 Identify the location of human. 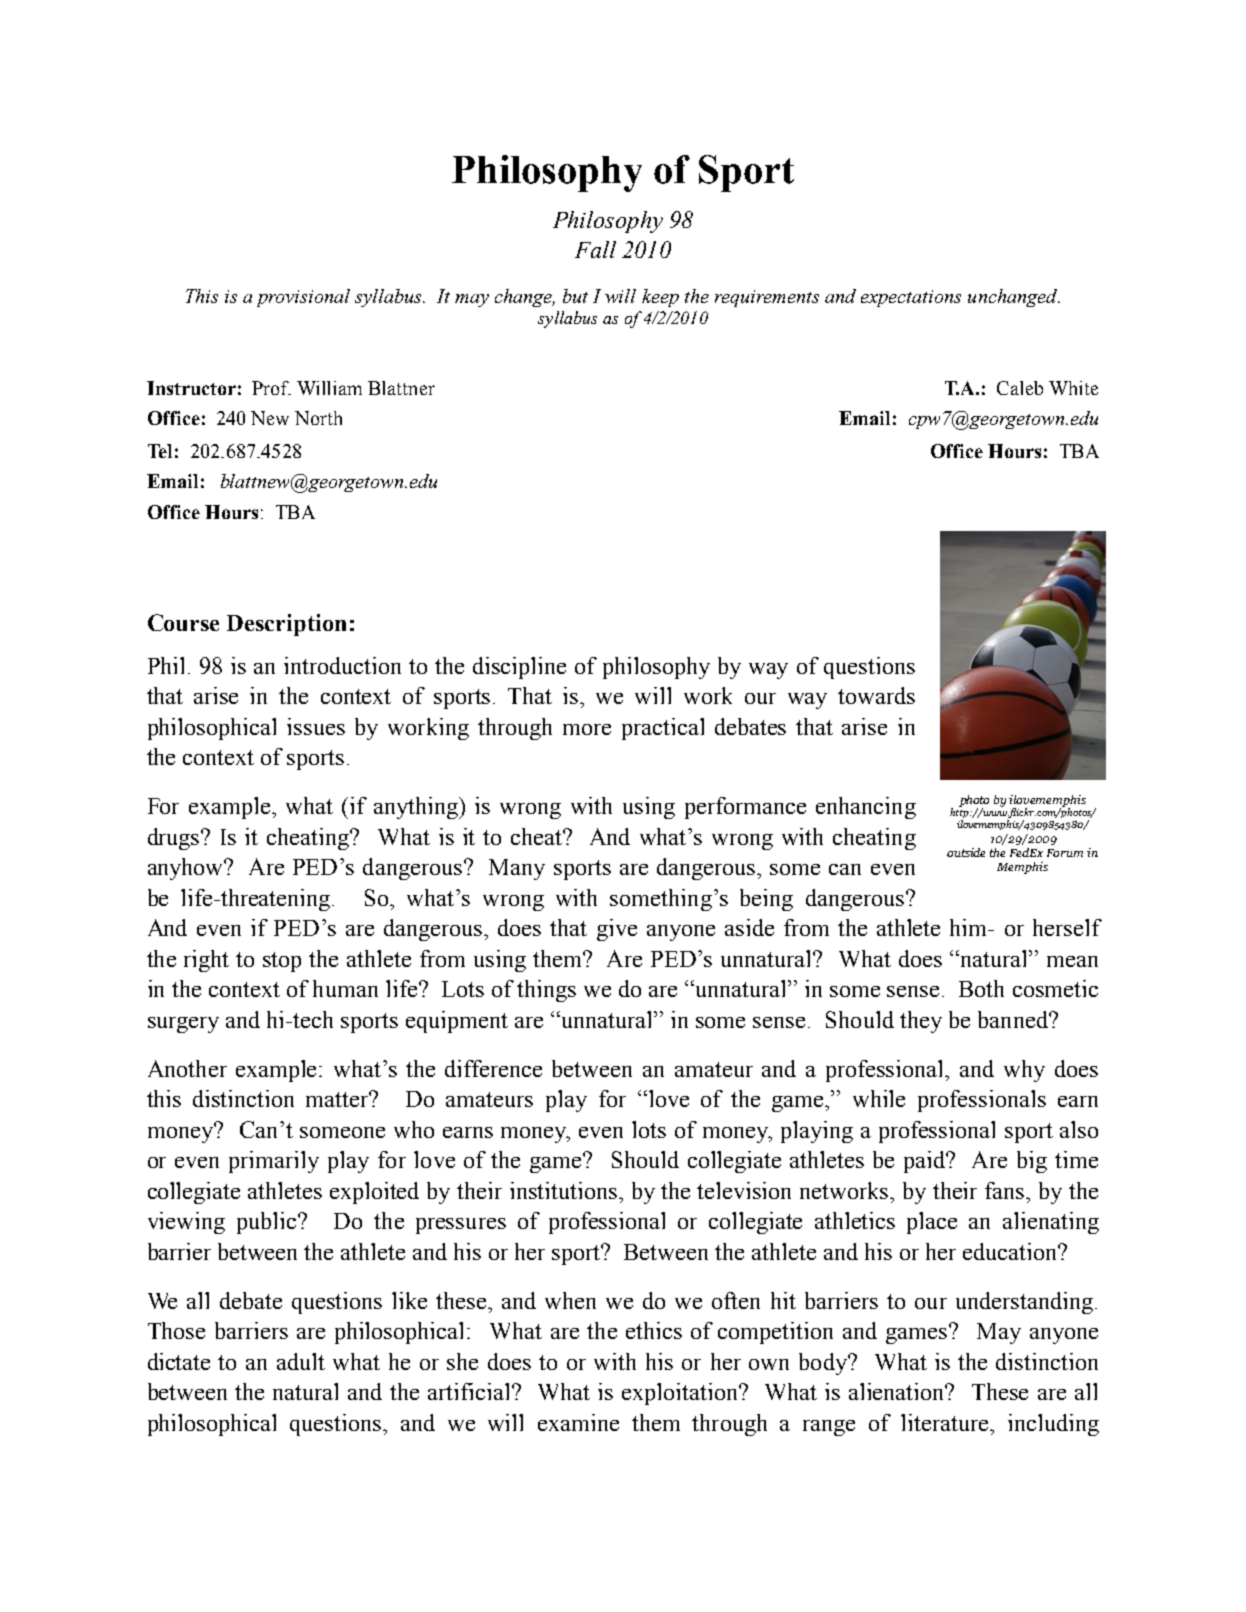
(345, 988).
